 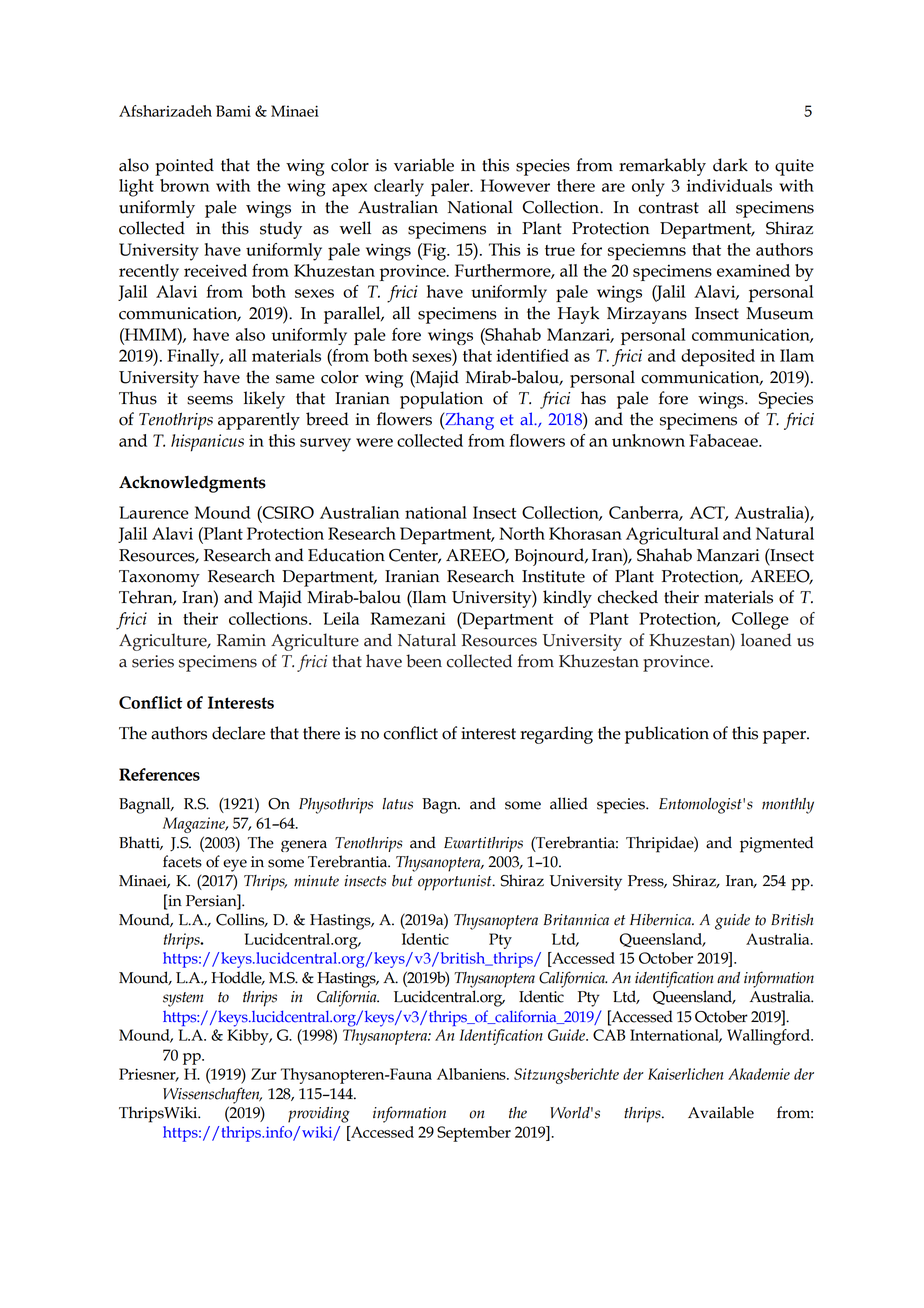 What do you see at coordinates (766, 640) in the screenshot?
I see `loaned` at bounding box center [766, 640].
